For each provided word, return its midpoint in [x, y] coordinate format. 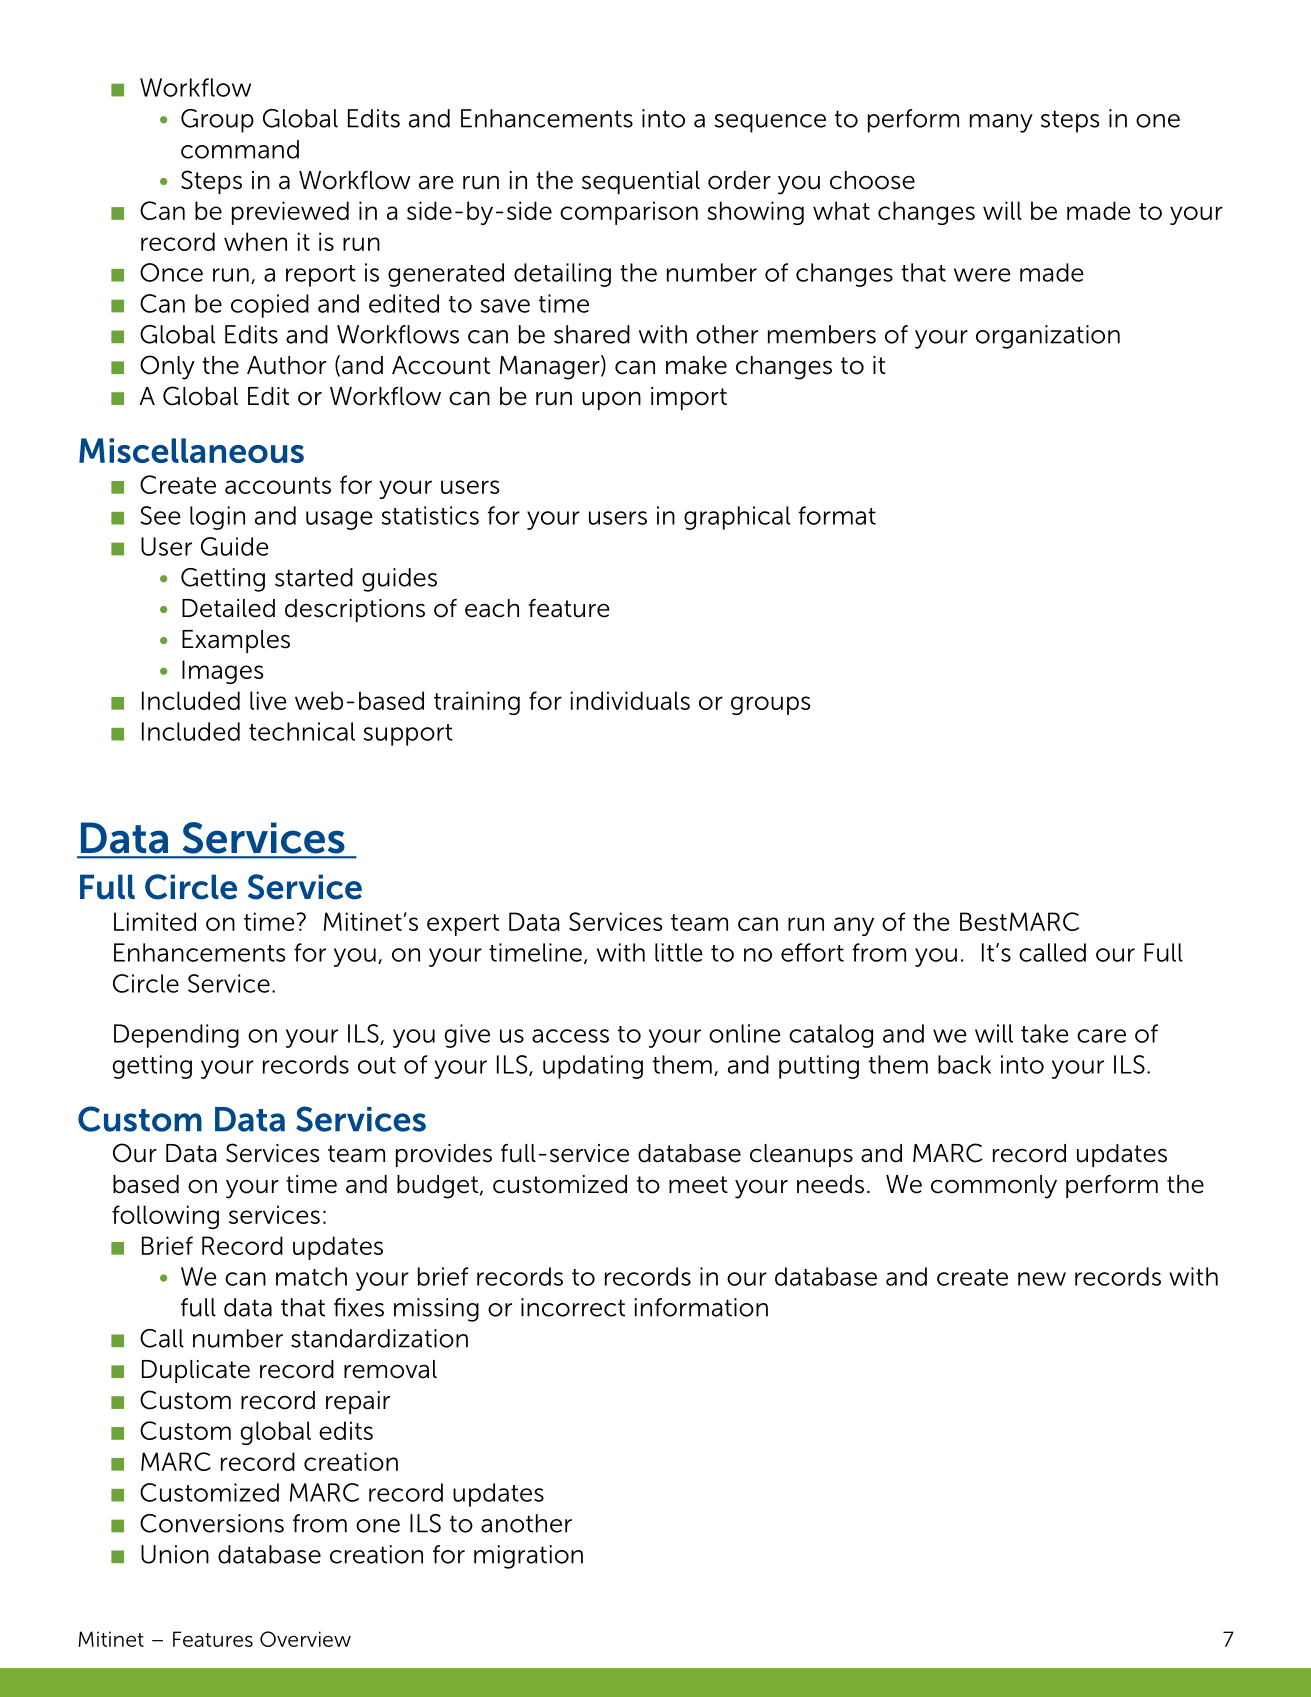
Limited [155, 921]
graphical [737, 518]
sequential [641, 182]
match [311, 1276]
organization [1048, 337]
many [1001, 123]
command [240, 149]
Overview [305, 1639]
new [1042, 1279]
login [217, 518]
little [679, 952]
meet [698, 1185]
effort [812, 952]
